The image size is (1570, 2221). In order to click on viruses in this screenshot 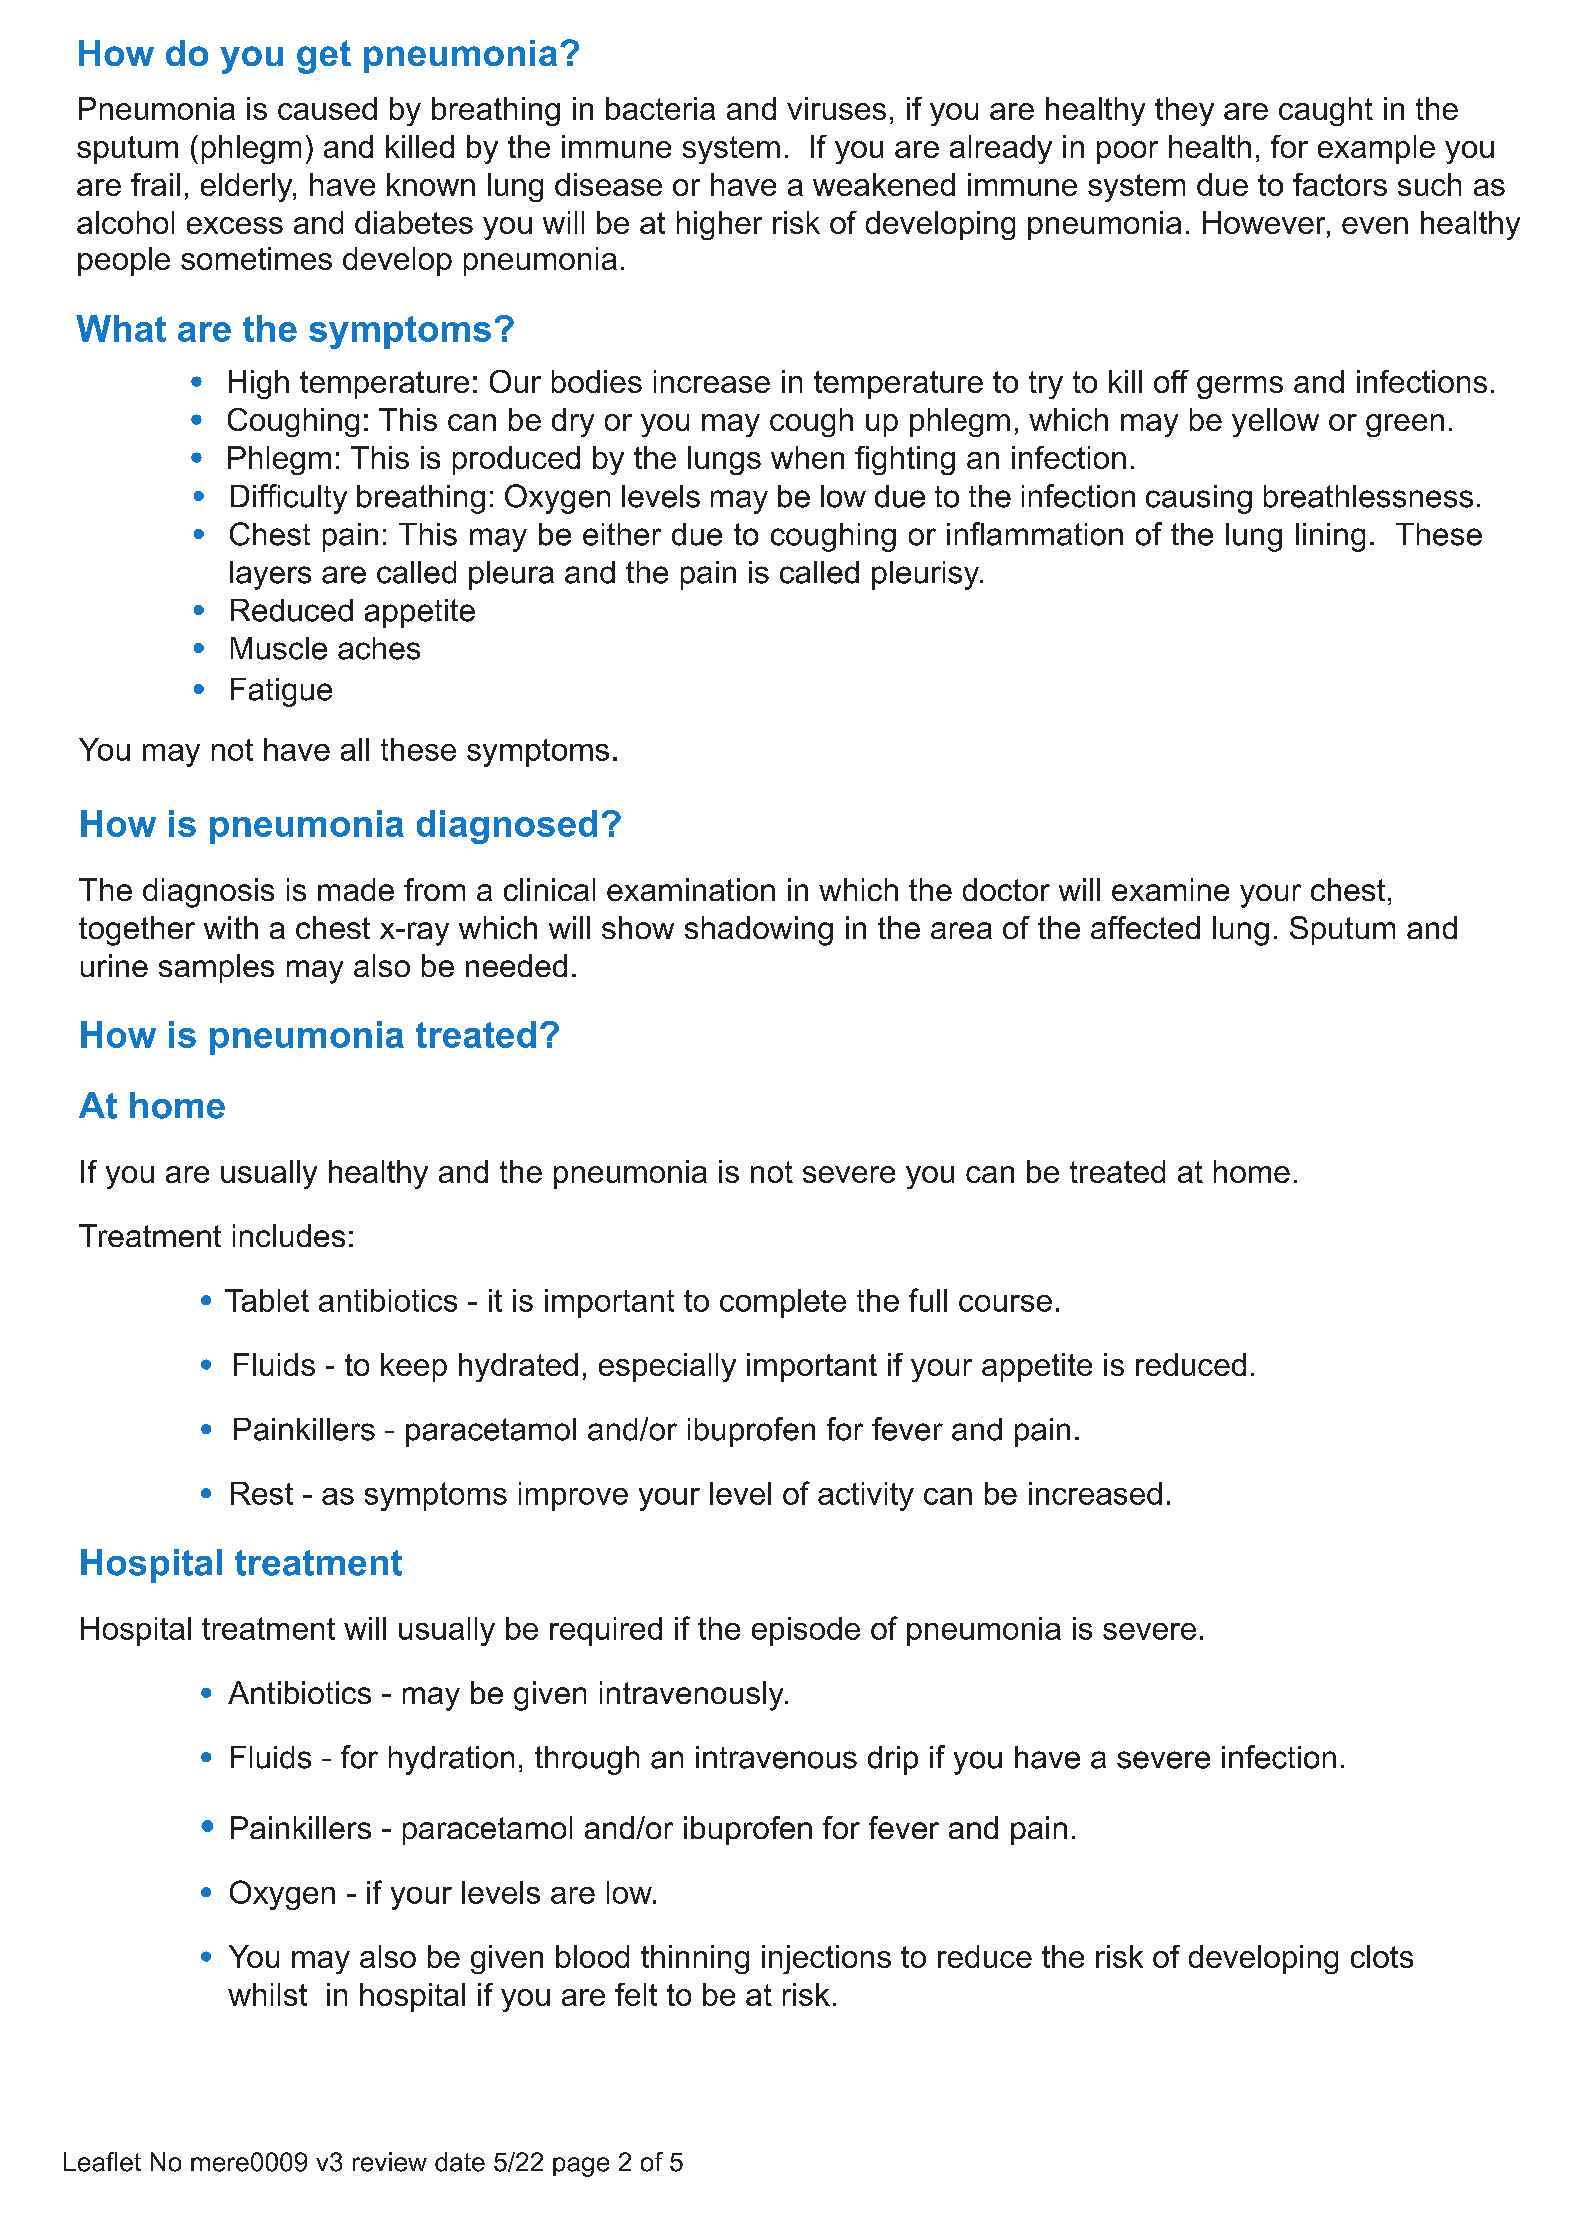, I will do `click(836, 108)`.
